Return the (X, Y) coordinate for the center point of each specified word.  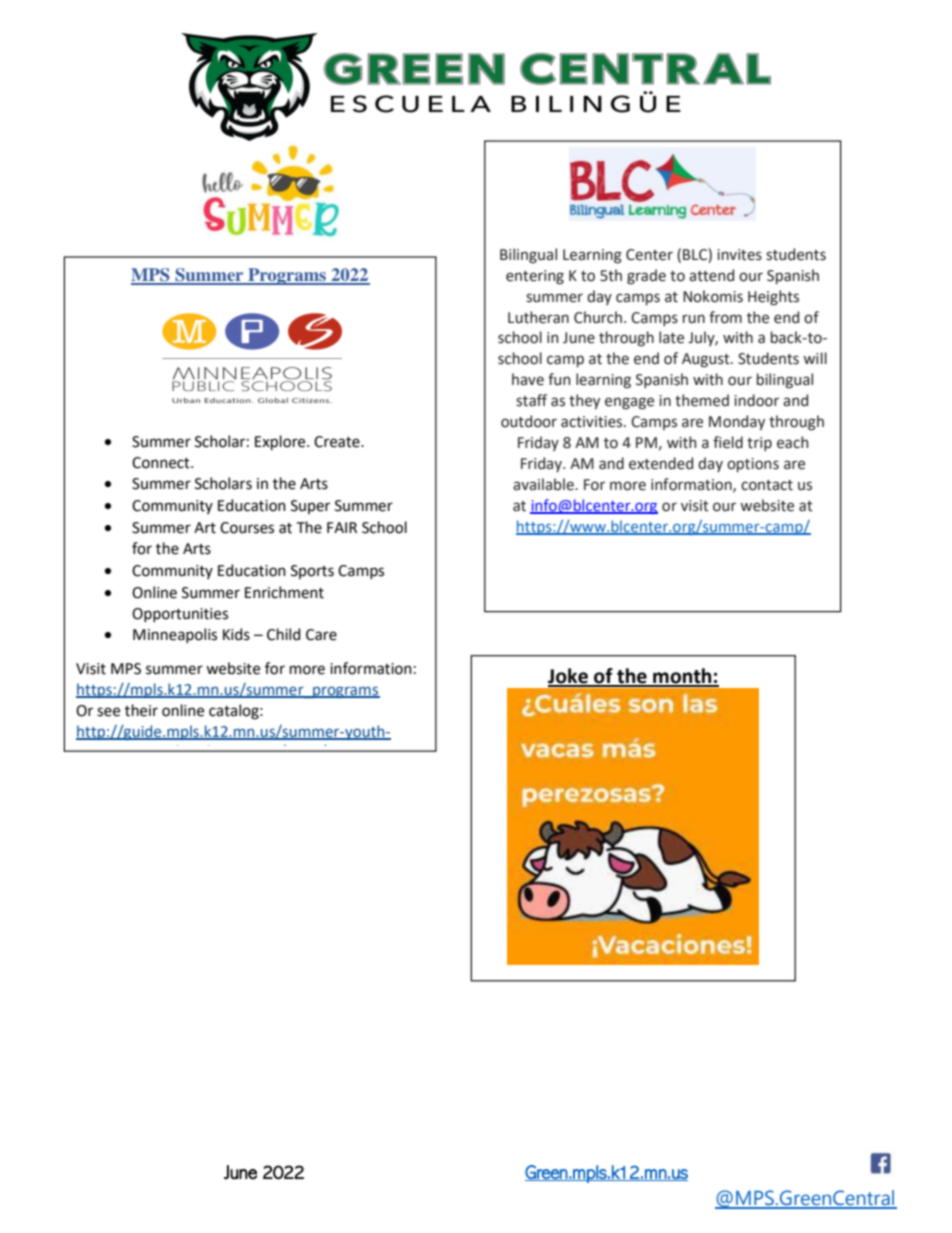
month (682, 677)
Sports (312, 572)
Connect (162, 463)
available (544, 484)
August (707, 360)
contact (767, 485)
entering (535, 277)
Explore (281, 442)
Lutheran (538, 317)
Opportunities (180, 615)
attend (711, 275)
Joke (569, 677)
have (528, 379)
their (141, 710)
